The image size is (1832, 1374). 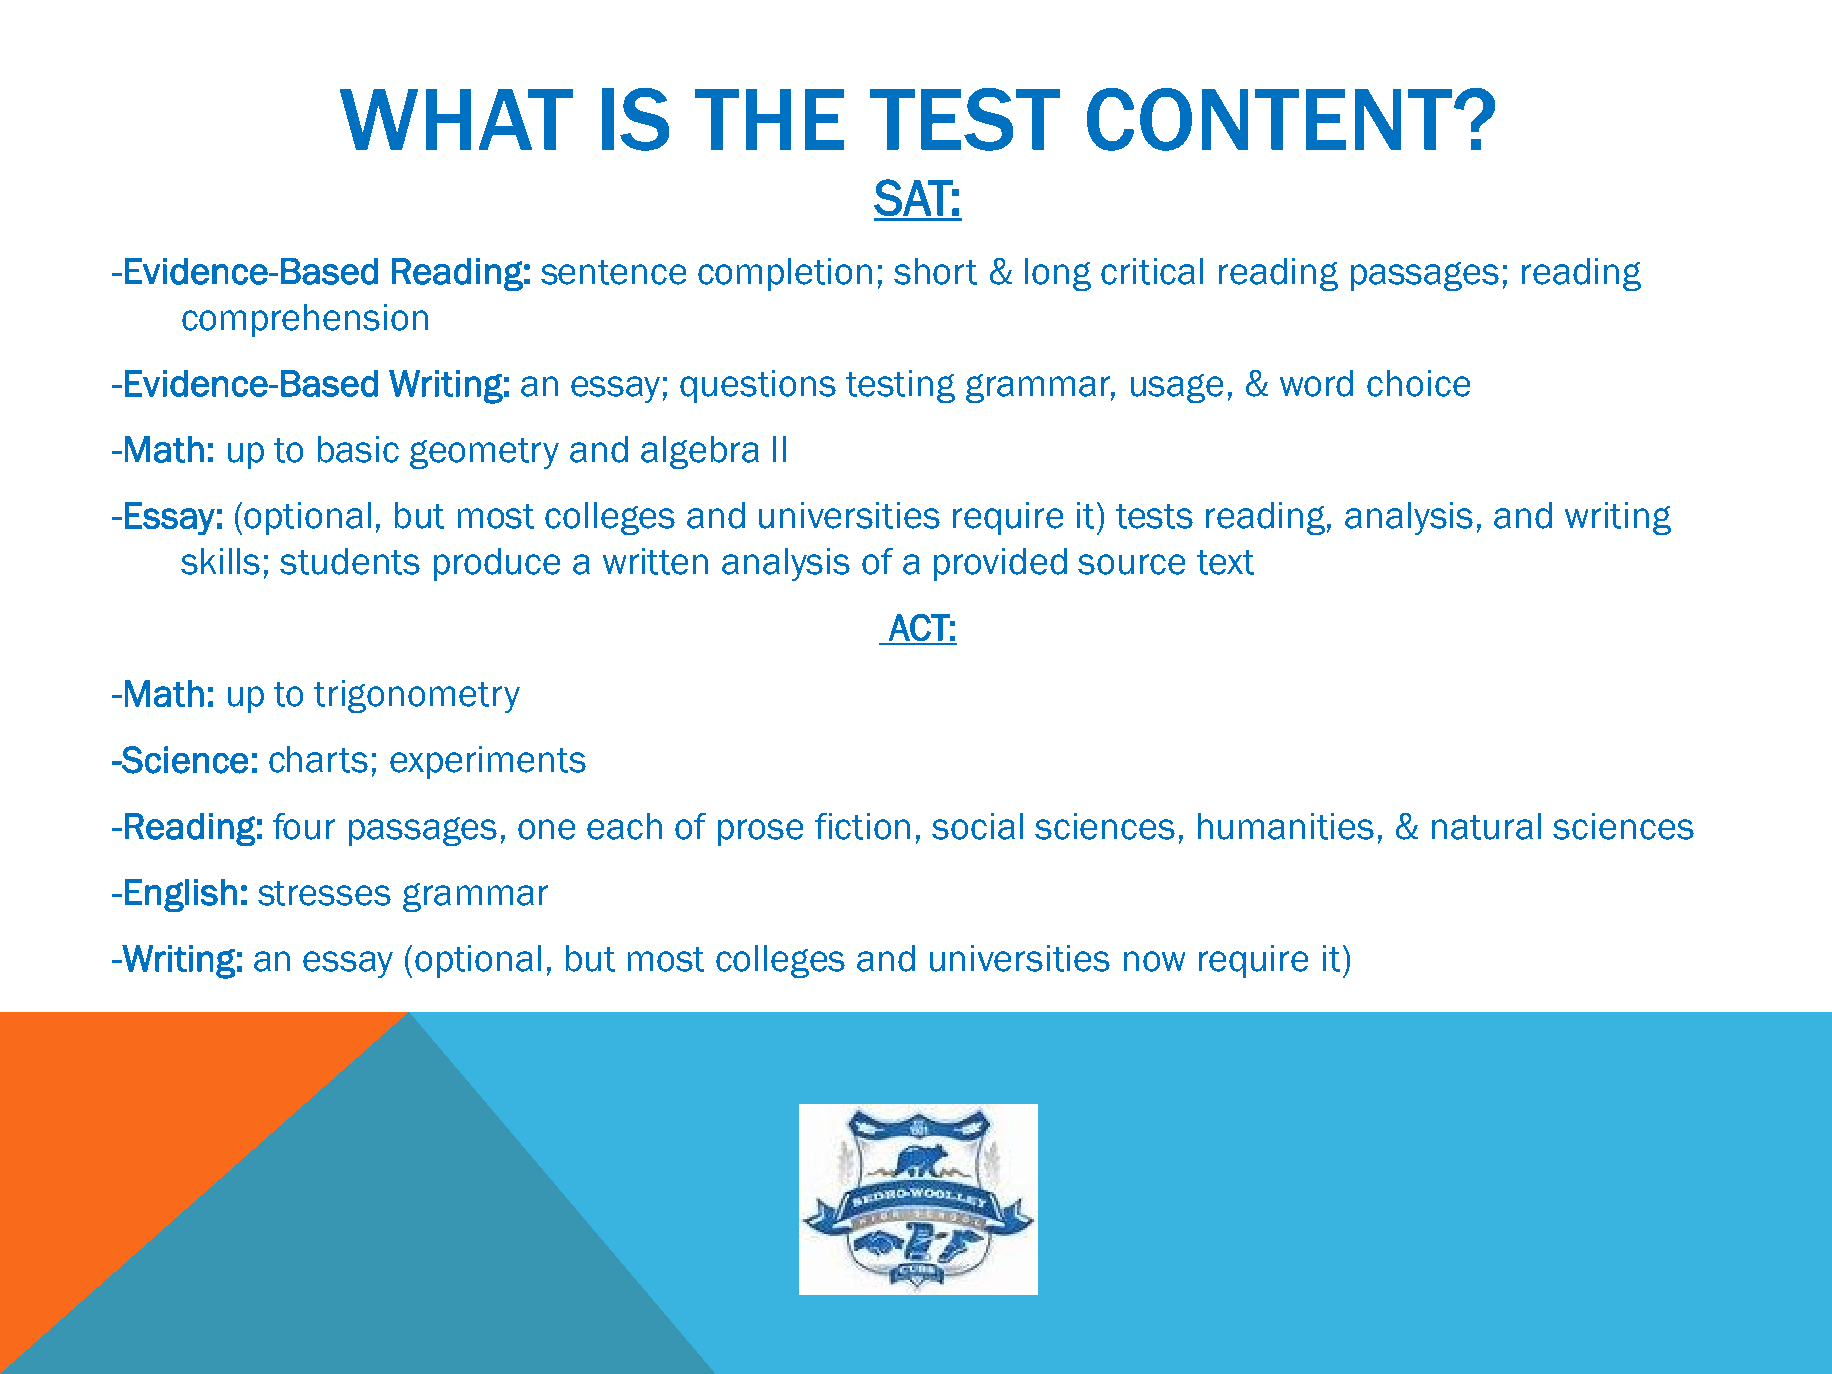 I want to click on fiction, so click(x=862, y=826).
